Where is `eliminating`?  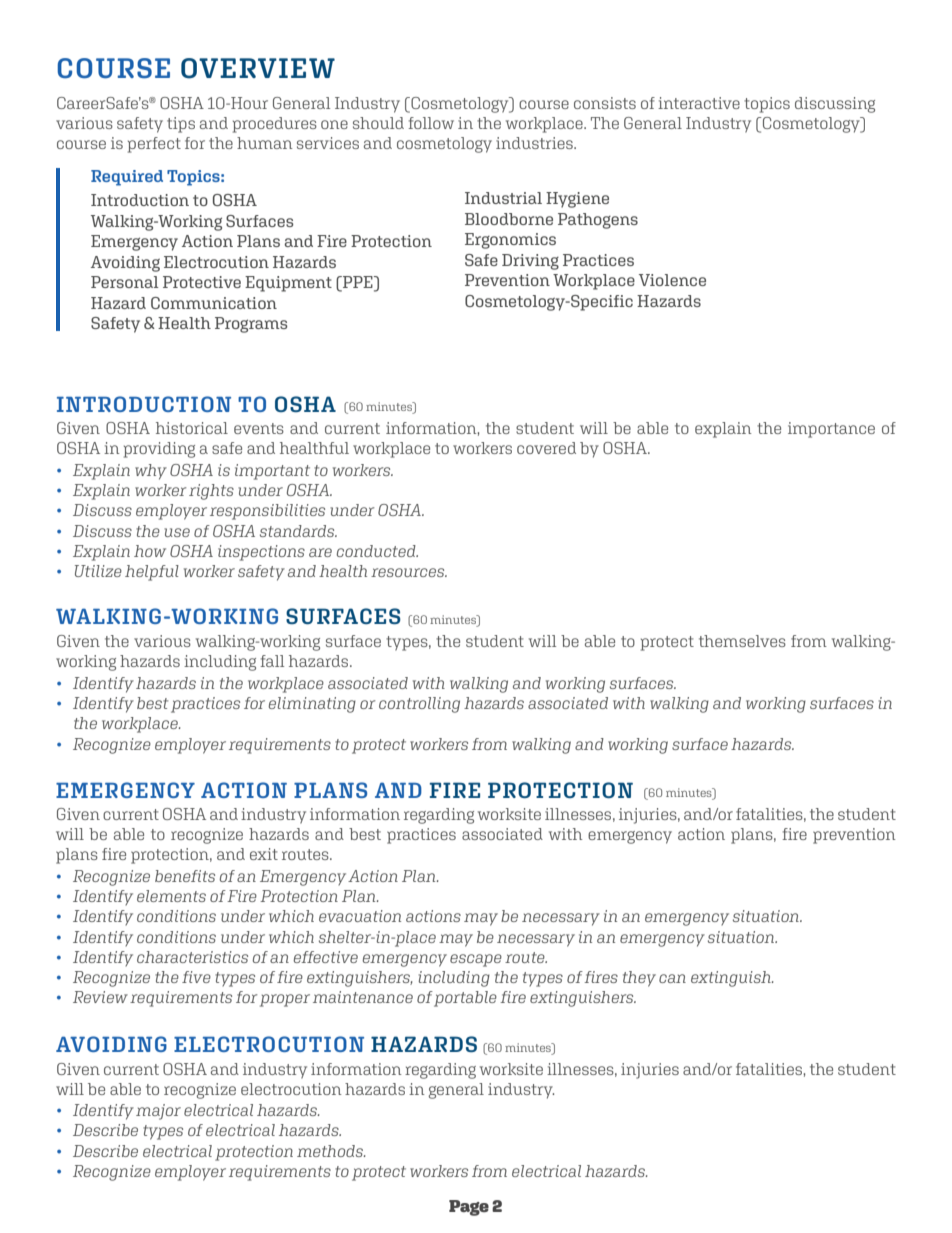 eliminating is located at coordinates (312, 705).
